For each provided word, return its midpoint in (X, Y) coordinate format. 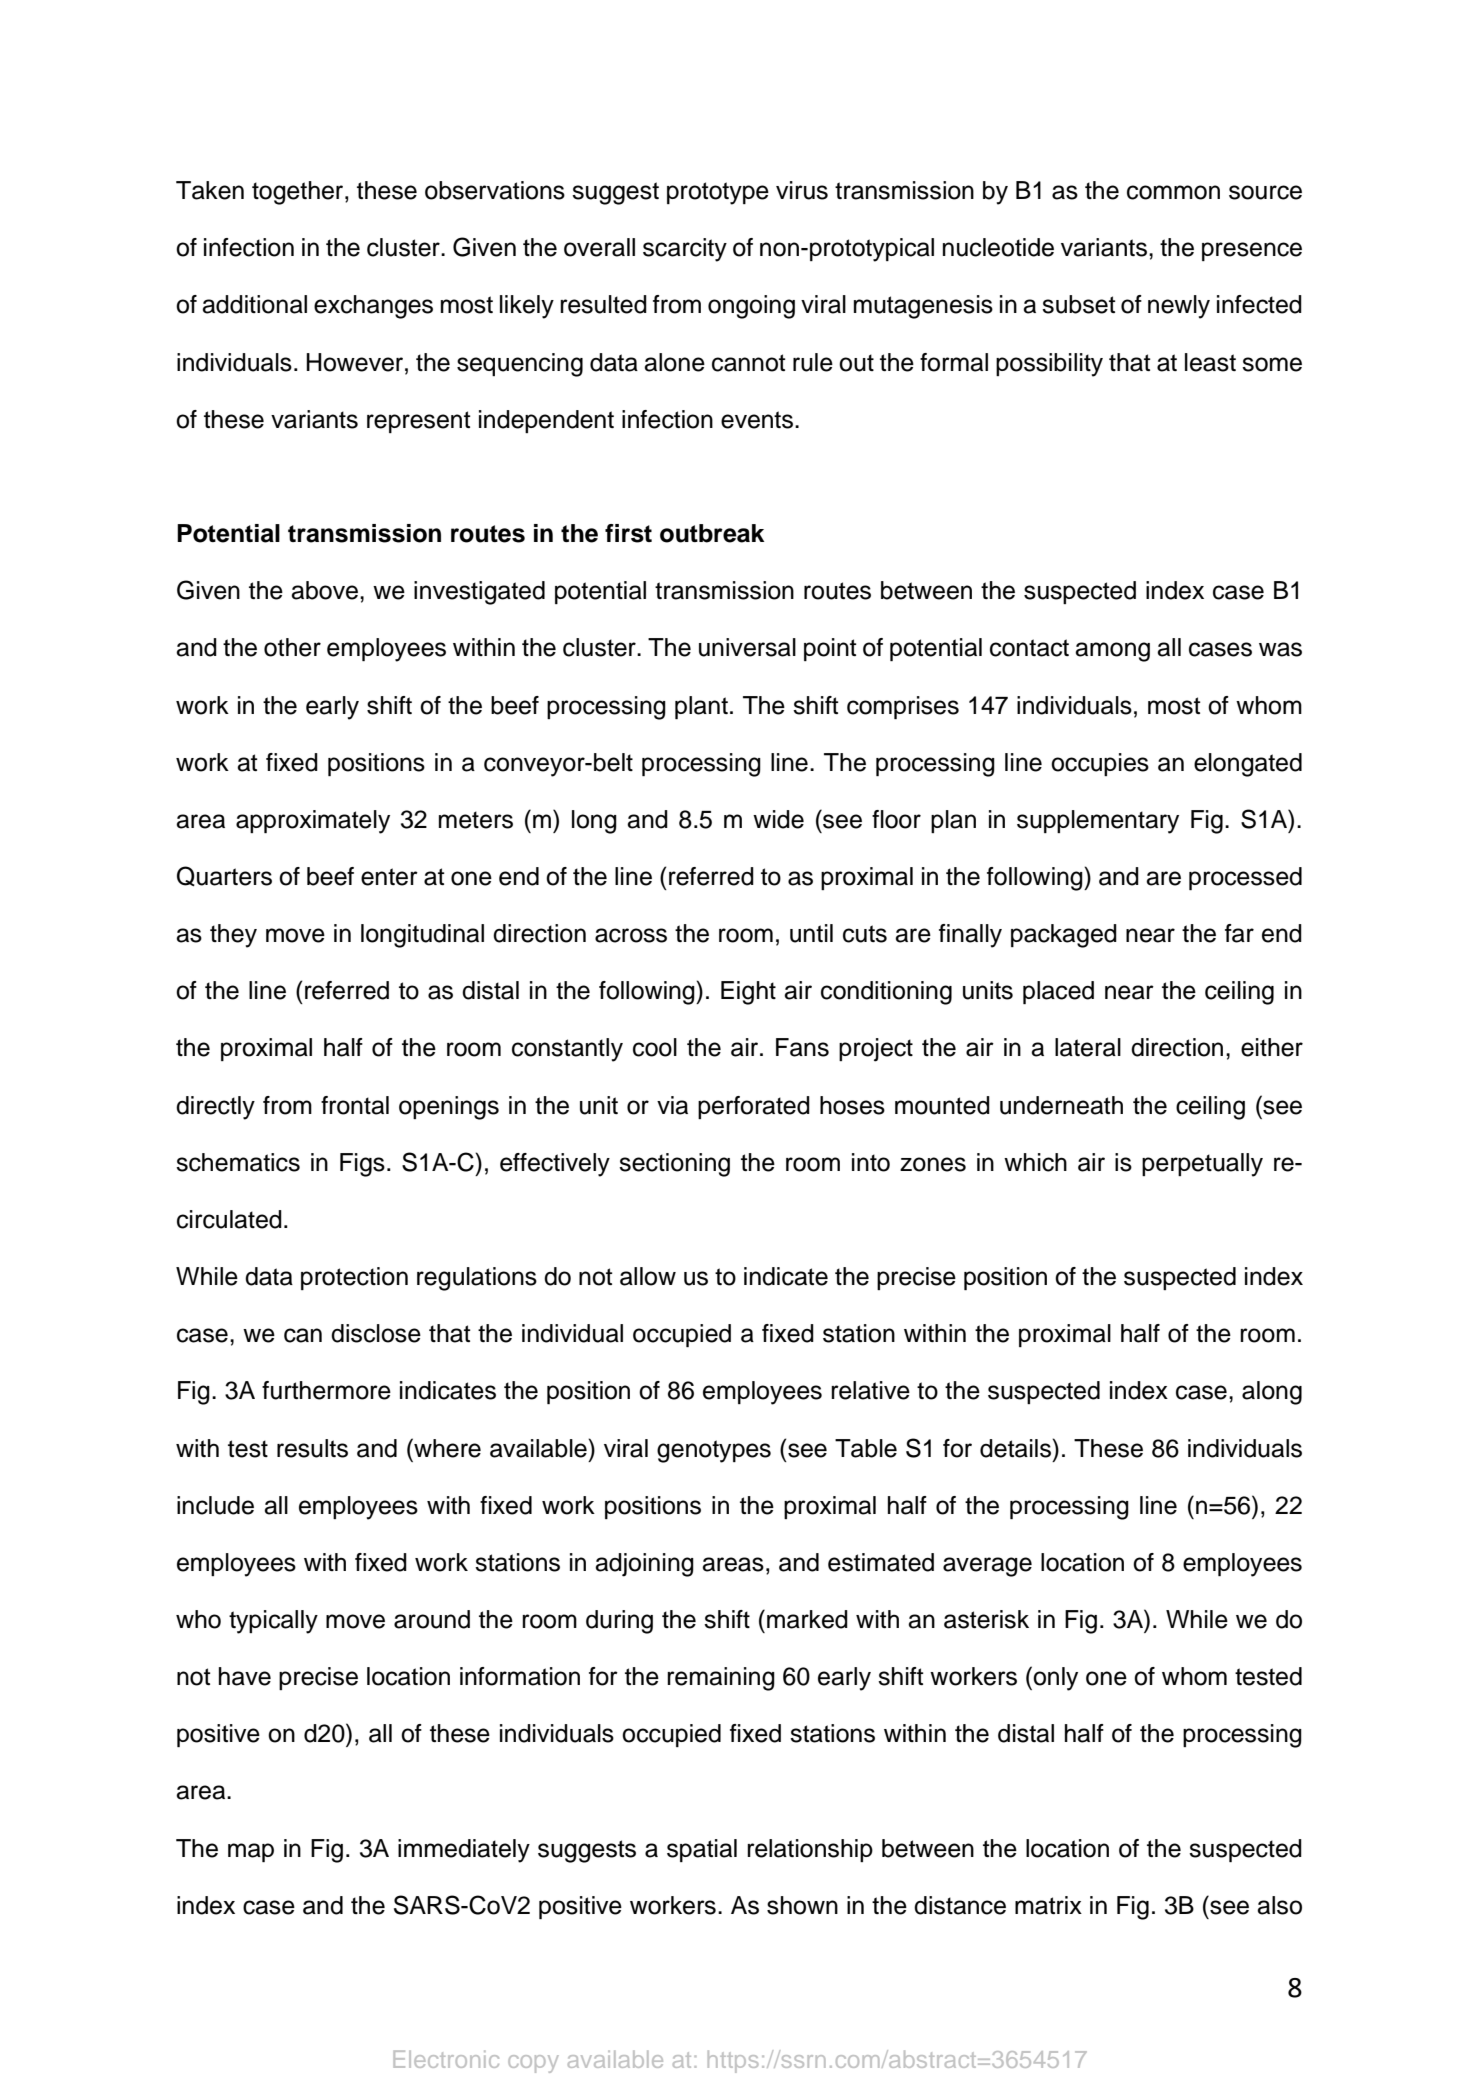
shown (802, 1905)
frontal (355, 1105)
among (1112, 652)
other (292, 647)
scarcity (685, 250)
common (1173, 192)
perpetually (1202, 1165)
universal (747, 647)
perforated (754, 1107)
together (299, 193)
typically (273, 1622)
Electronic (446, 2059)
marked (807, 1619)
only (1055, 1679)
